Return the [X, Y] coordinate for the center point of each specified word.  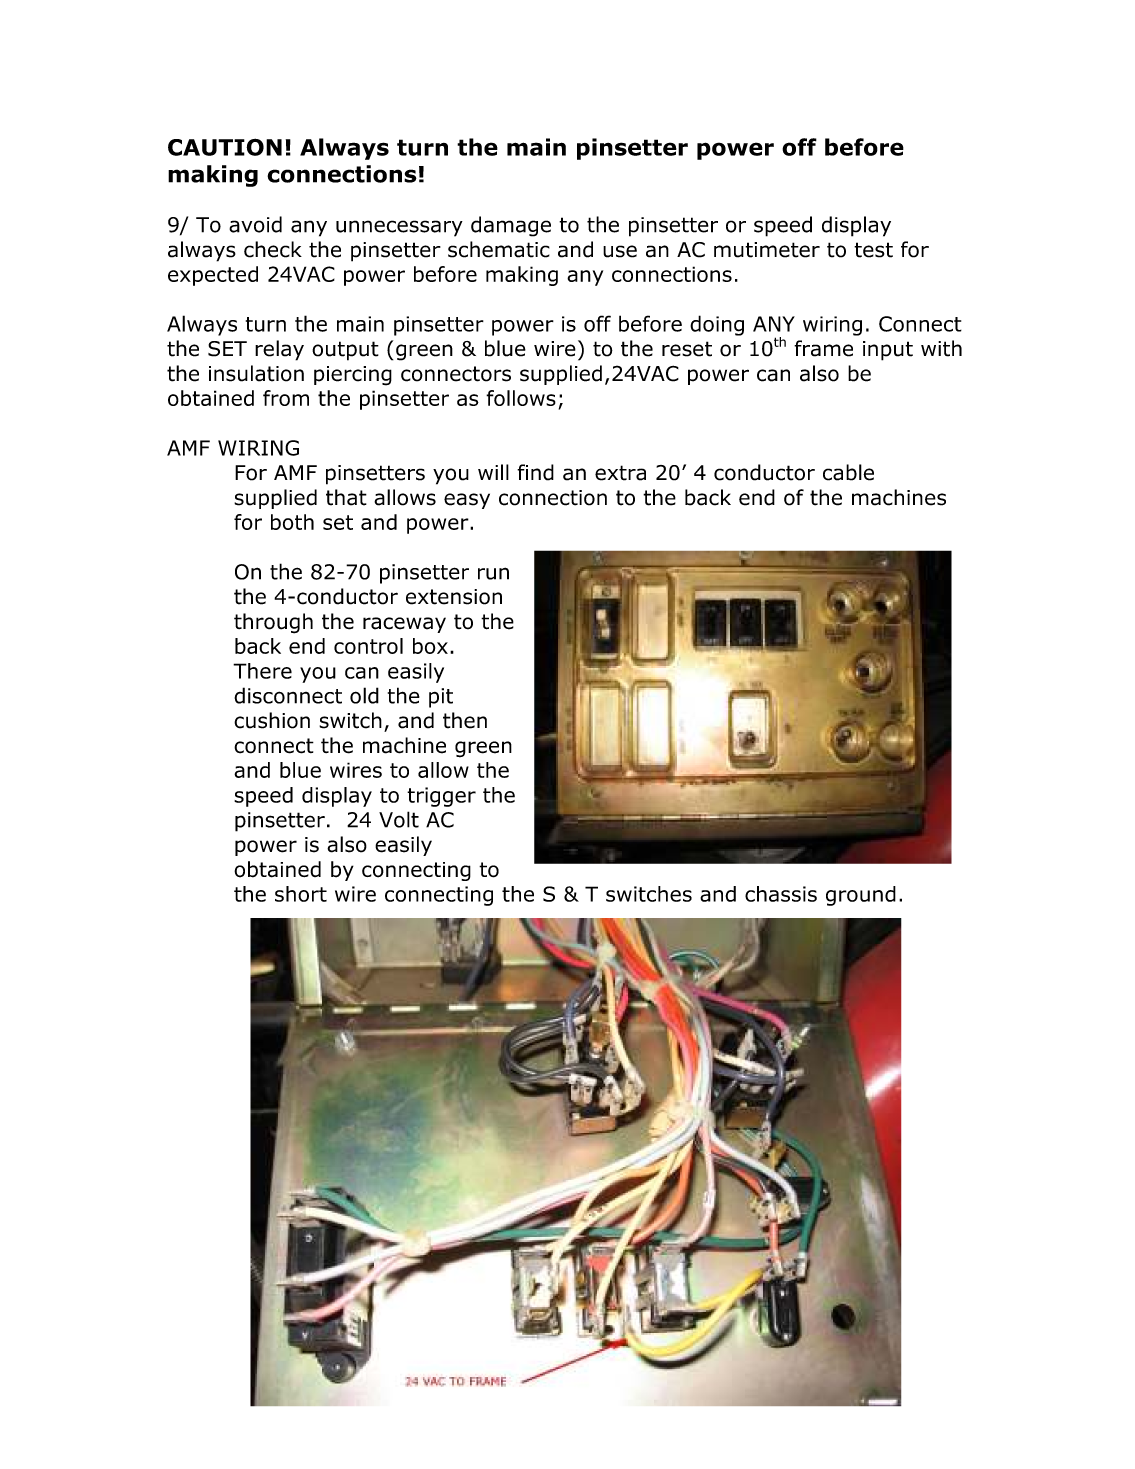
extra [620, 473]
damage [511, 226]
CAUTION [225, 147]
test [873, 250]
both [292, 522]
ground [861, 896]
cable [848, 472]
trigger [441, 797]
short [301, 894]
